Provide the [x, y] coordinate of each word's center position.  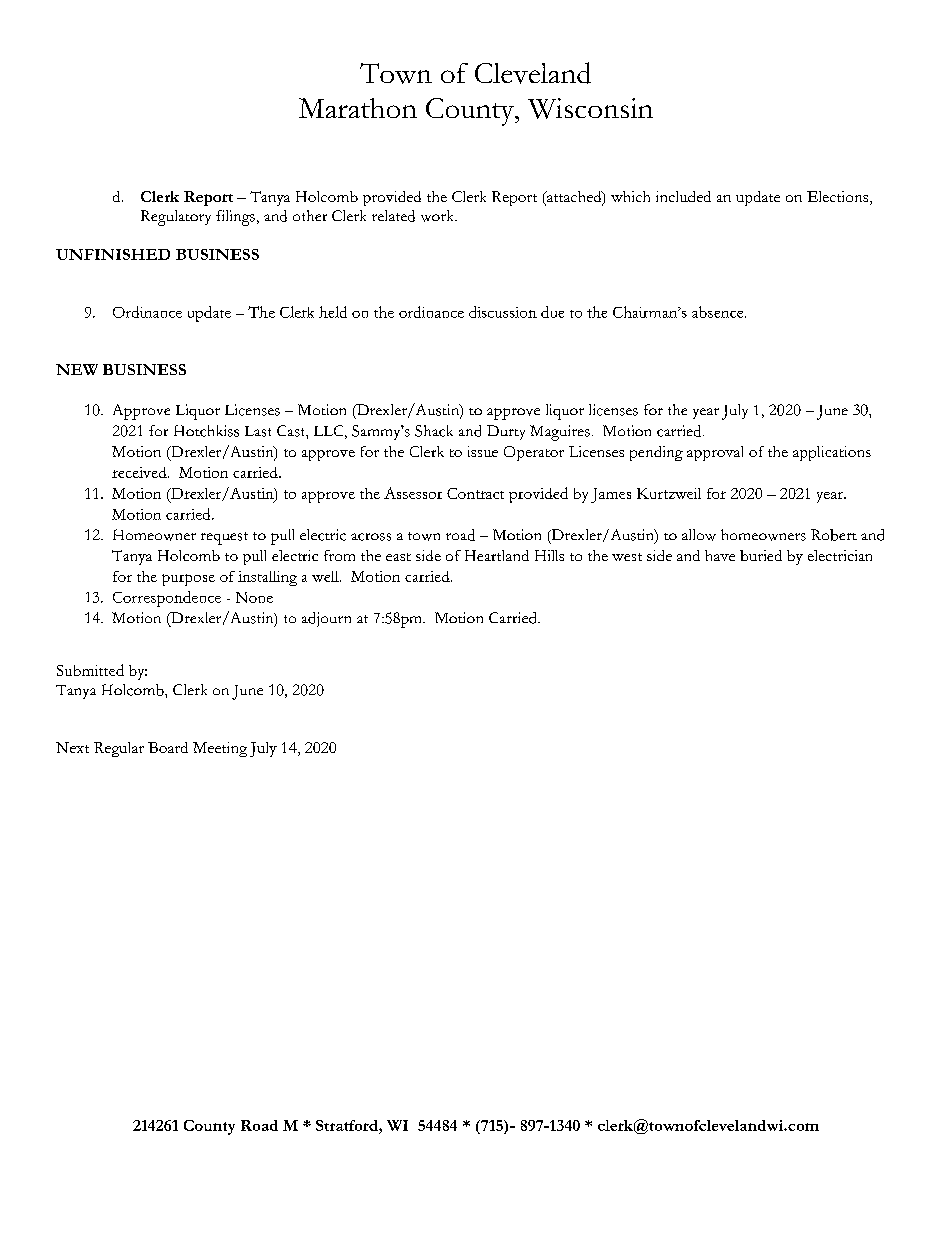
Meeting [220, 749]
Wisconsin [590, 108]
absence [719, 312]
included [683, 196]
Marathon [358, 108]
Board [168, 747]
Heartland [497, 555]
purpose [188, 580]
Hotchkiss [206, 431]
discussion [503, 312]
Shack [434, 431]
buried [761, 555]
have [720, 555]
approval [715, 453]
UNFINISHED [113, 254]
